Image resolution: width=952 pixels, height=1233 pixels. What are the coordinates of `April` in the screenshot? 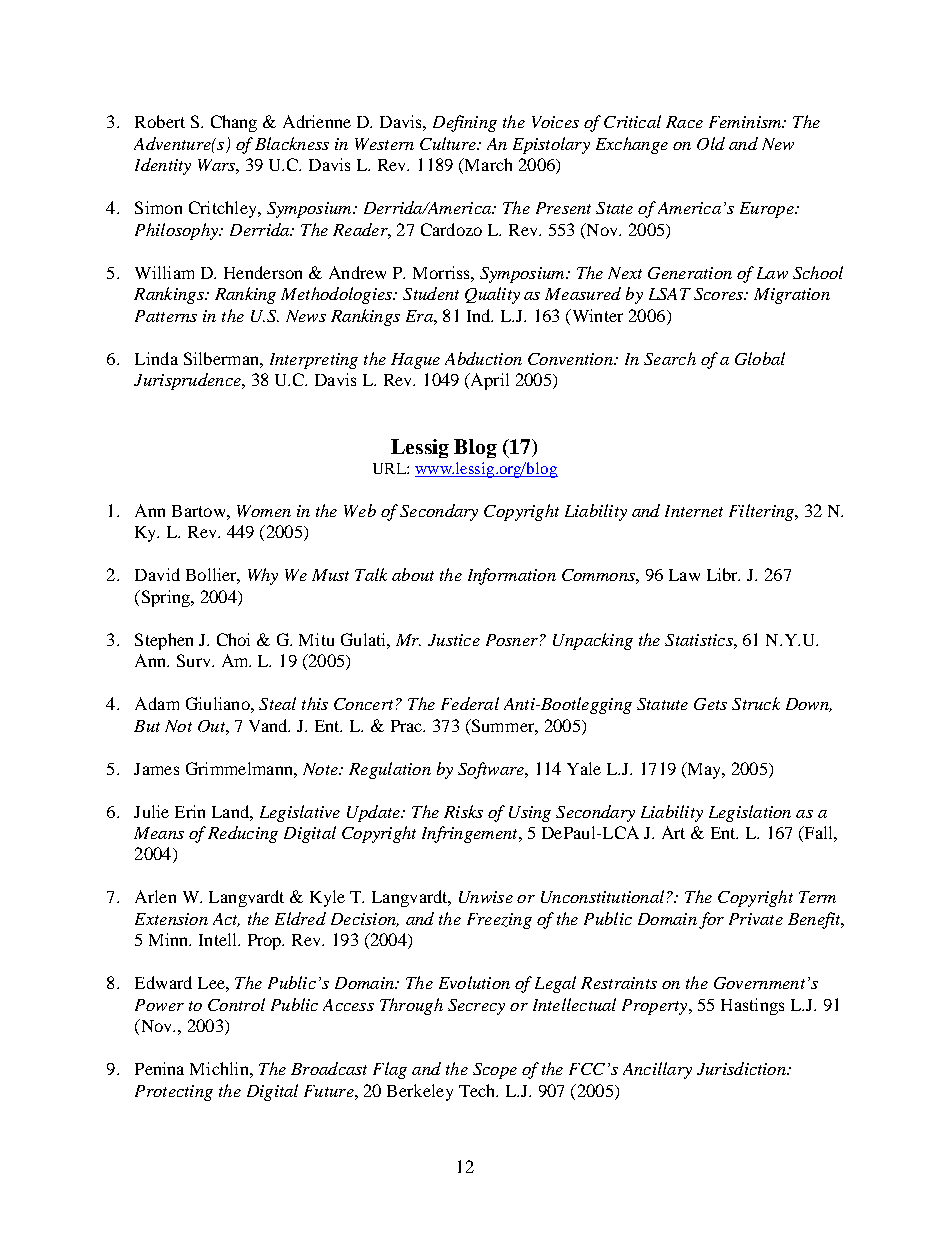 It's located at (488, 381).
